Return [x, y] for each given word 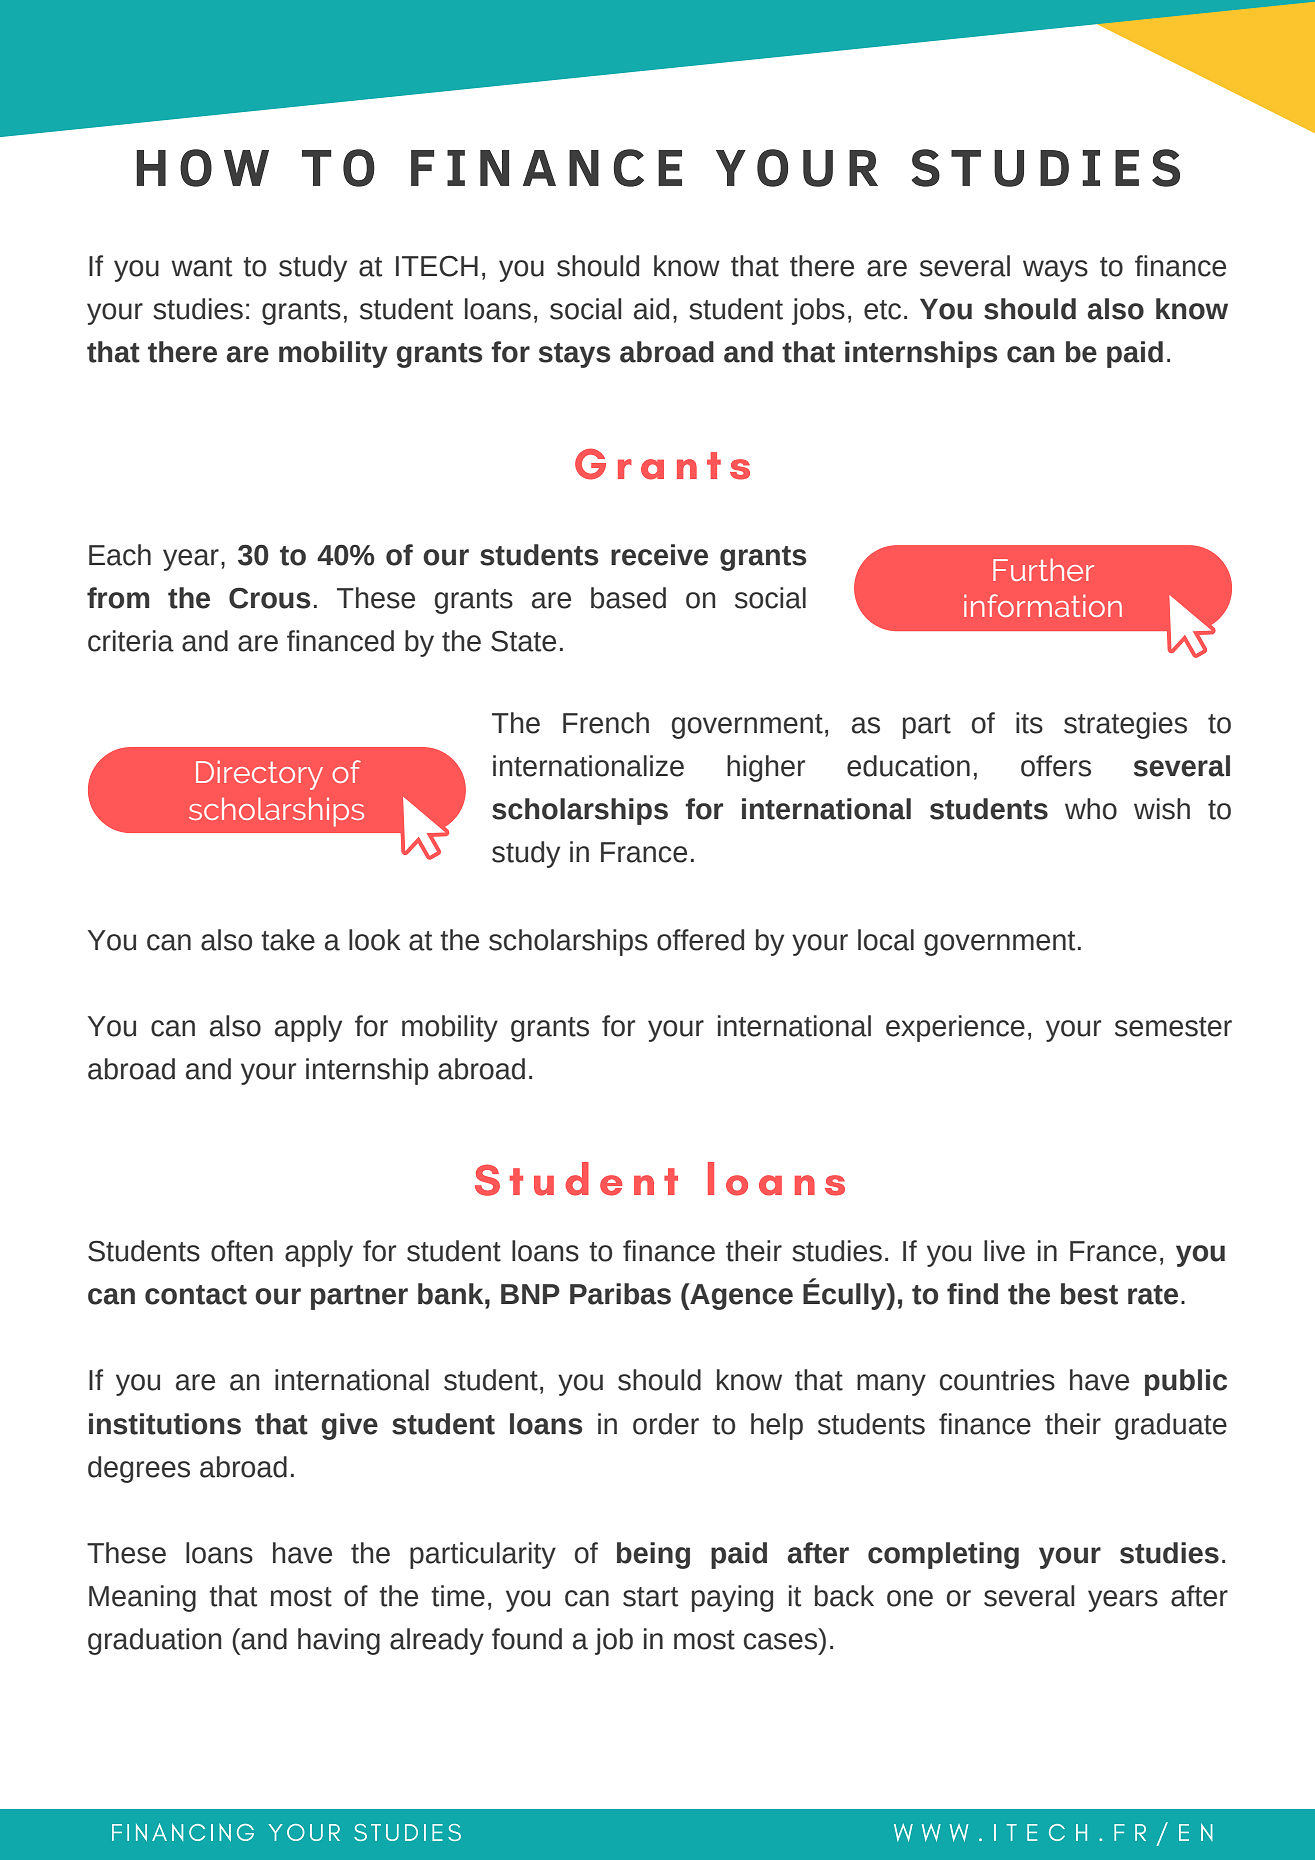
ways [1055, 271]
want [201, 267]
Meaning [142, 1598]
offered [700, 940]
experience [955, 1028]
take [288, 940]
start [650, 1597]
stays [574, 355]
